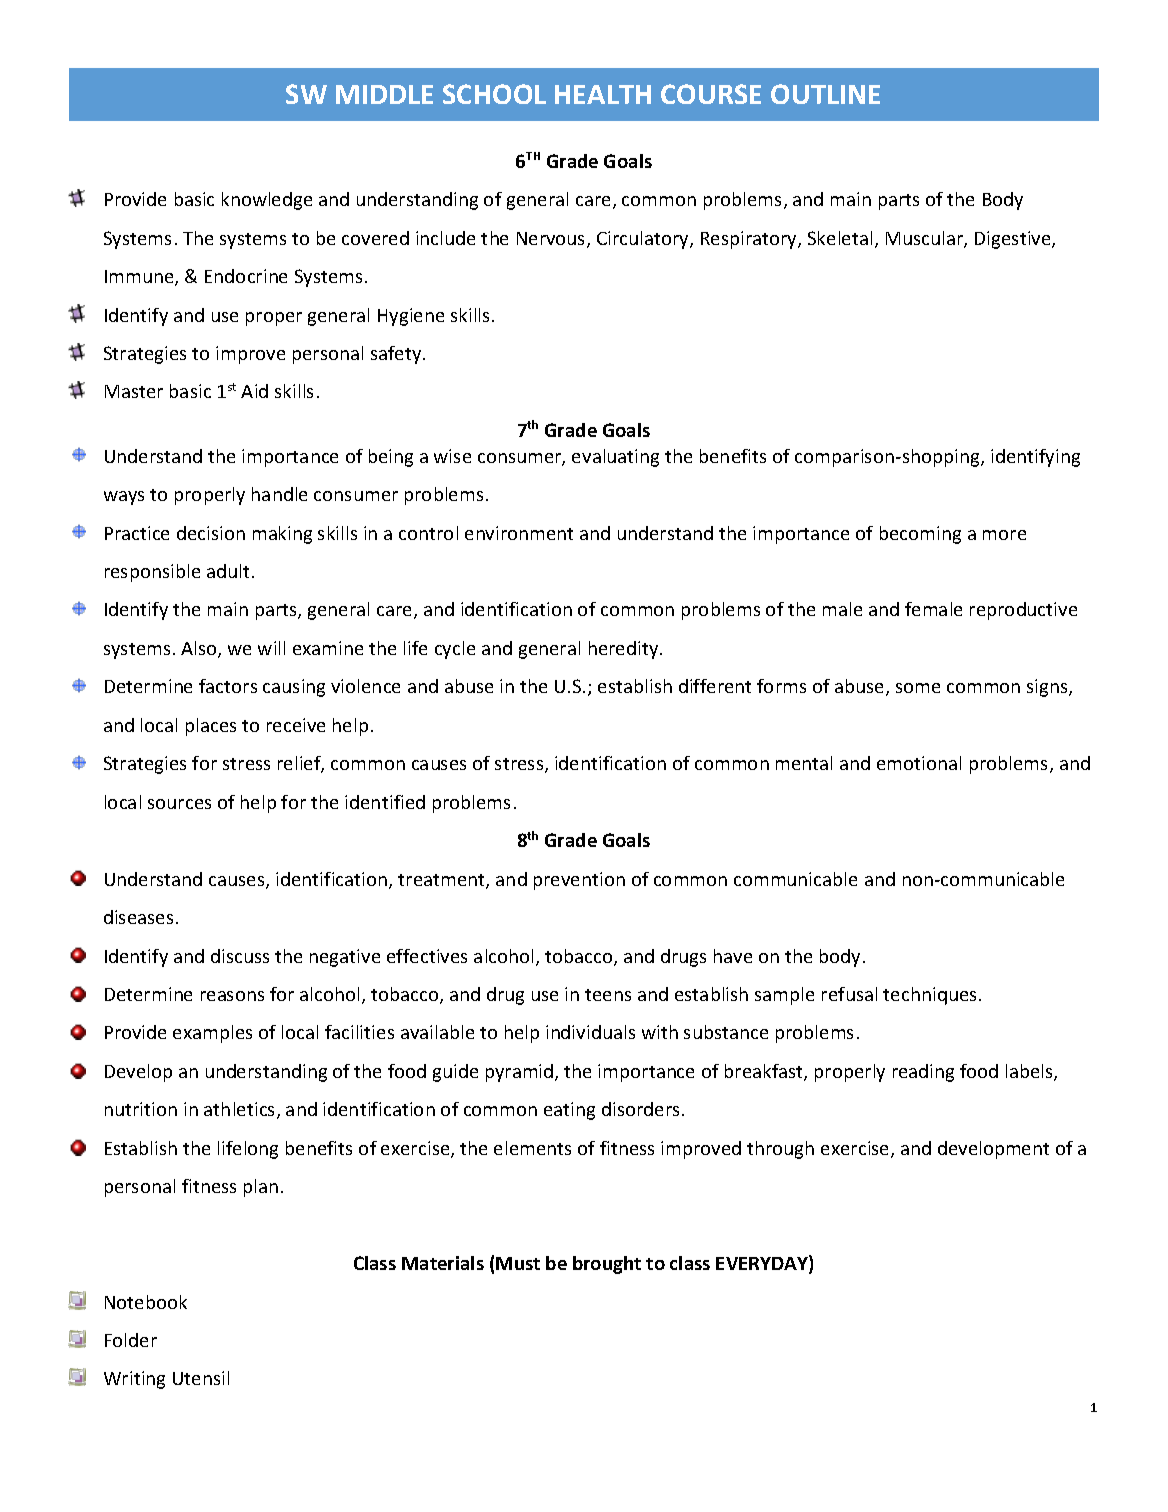  I want to click on techniques, so click(931, 996).
